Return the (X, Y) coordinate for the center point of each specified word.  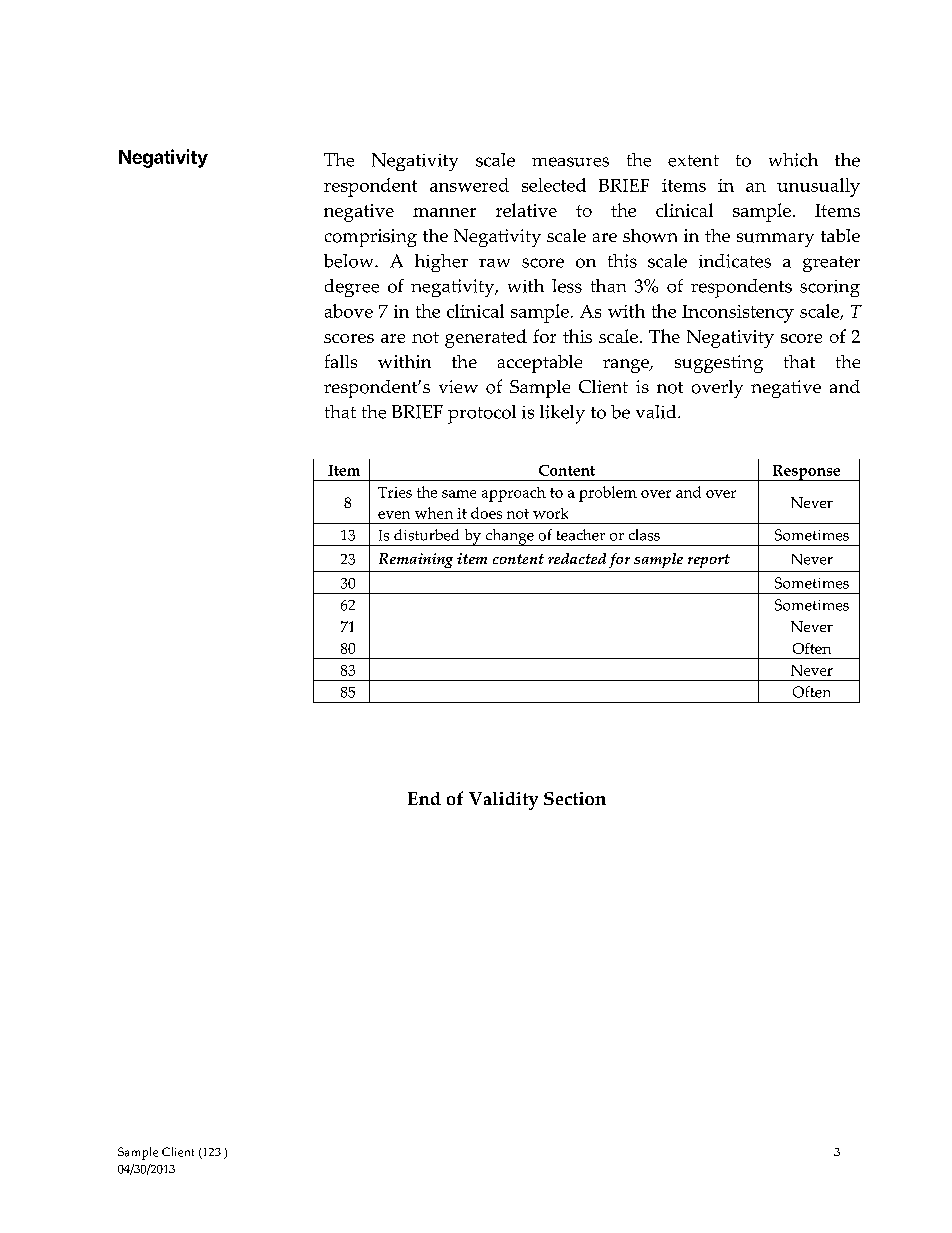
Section (575, 798)
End (424, 798)
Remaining (416, 560)
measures (570, 162)
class (644, 535)
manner (444, 212)
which (793, 160)
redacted (577, 558)
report (709, 561)
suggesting (719, 364)
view (458, 386)
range (627, 366)
